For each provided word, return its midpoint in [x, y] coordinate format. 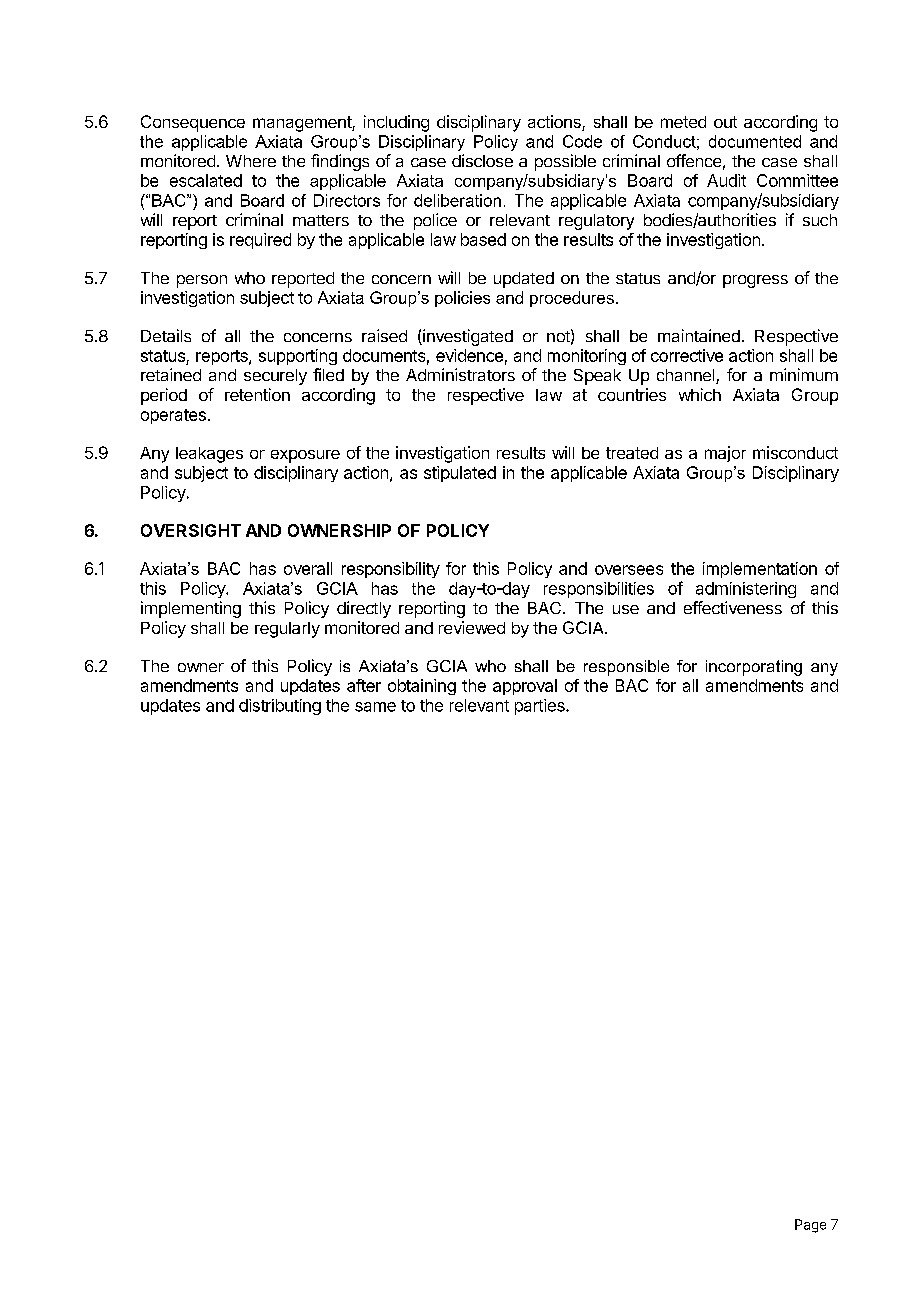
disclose [482, 160]
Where [251, 161]
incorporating [754, 668]
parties [541, 707]
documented [755, 141]
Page [810, 1226]
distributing [280, 707]
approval [525, 687]
